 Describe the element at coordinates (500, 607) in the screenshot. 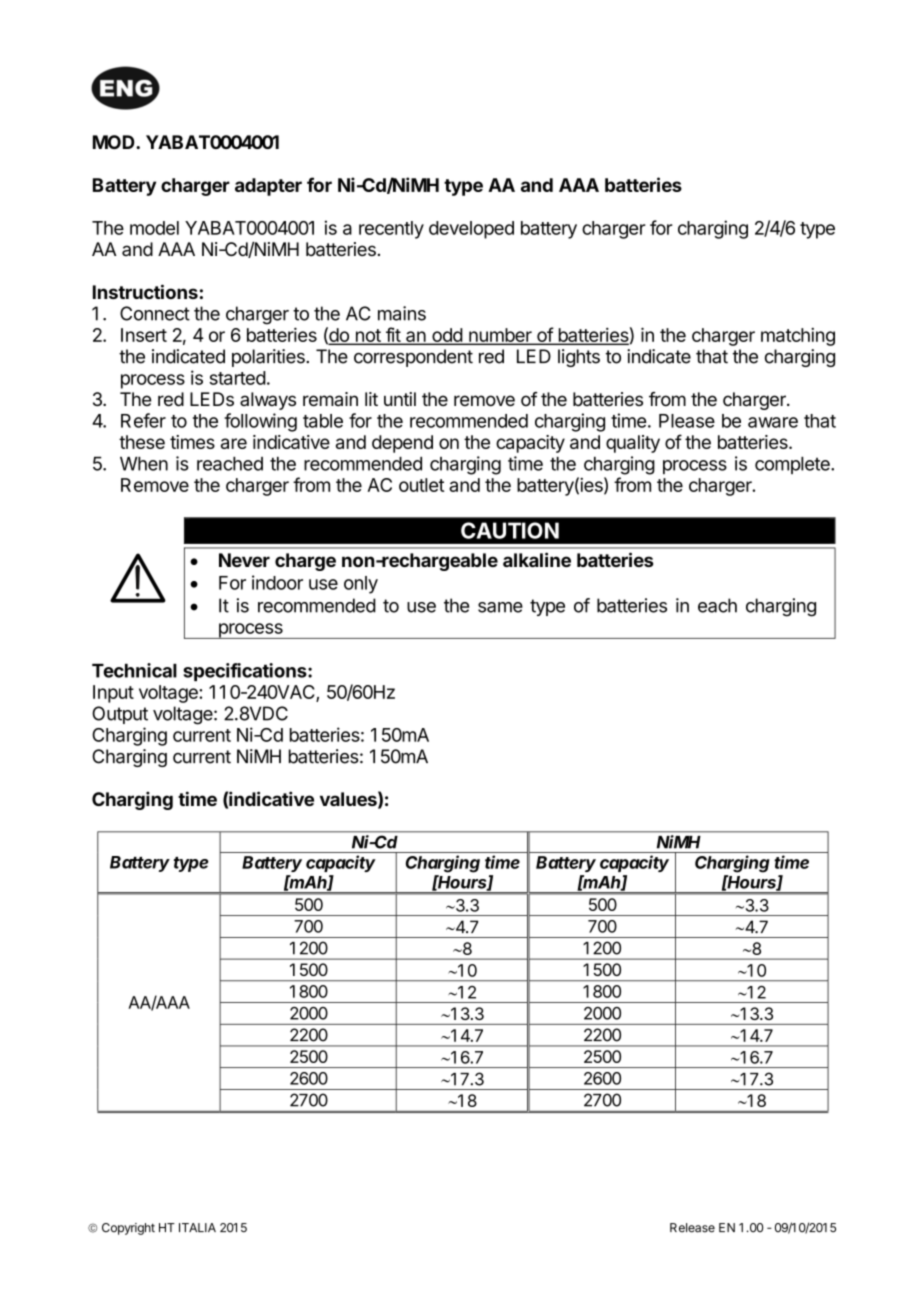

I see `same` at that location.
